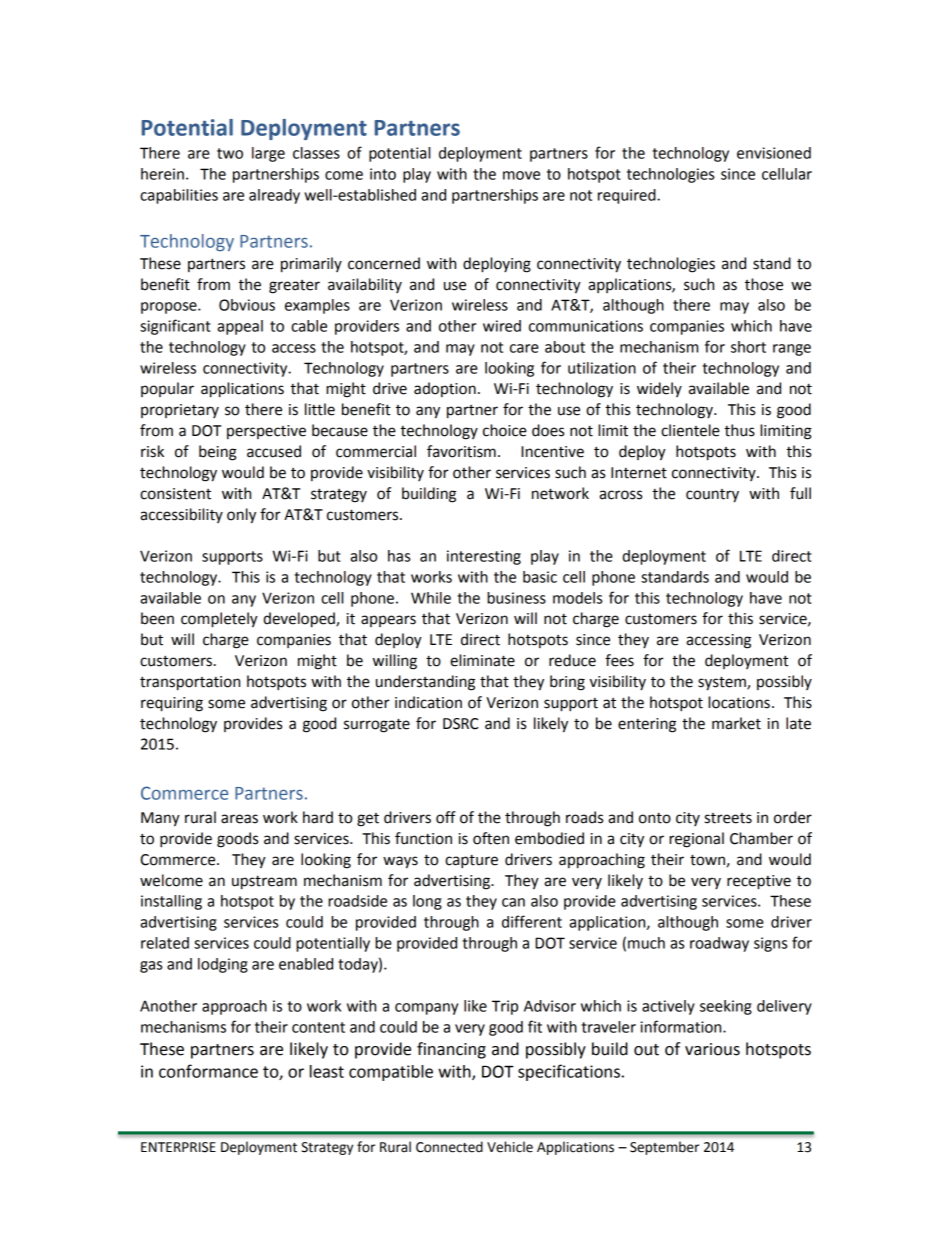 The image size is (952, 1233). What do you see at coordinates (739, 430) in the document?
I see `thus` at bounding box center [739, 430].
